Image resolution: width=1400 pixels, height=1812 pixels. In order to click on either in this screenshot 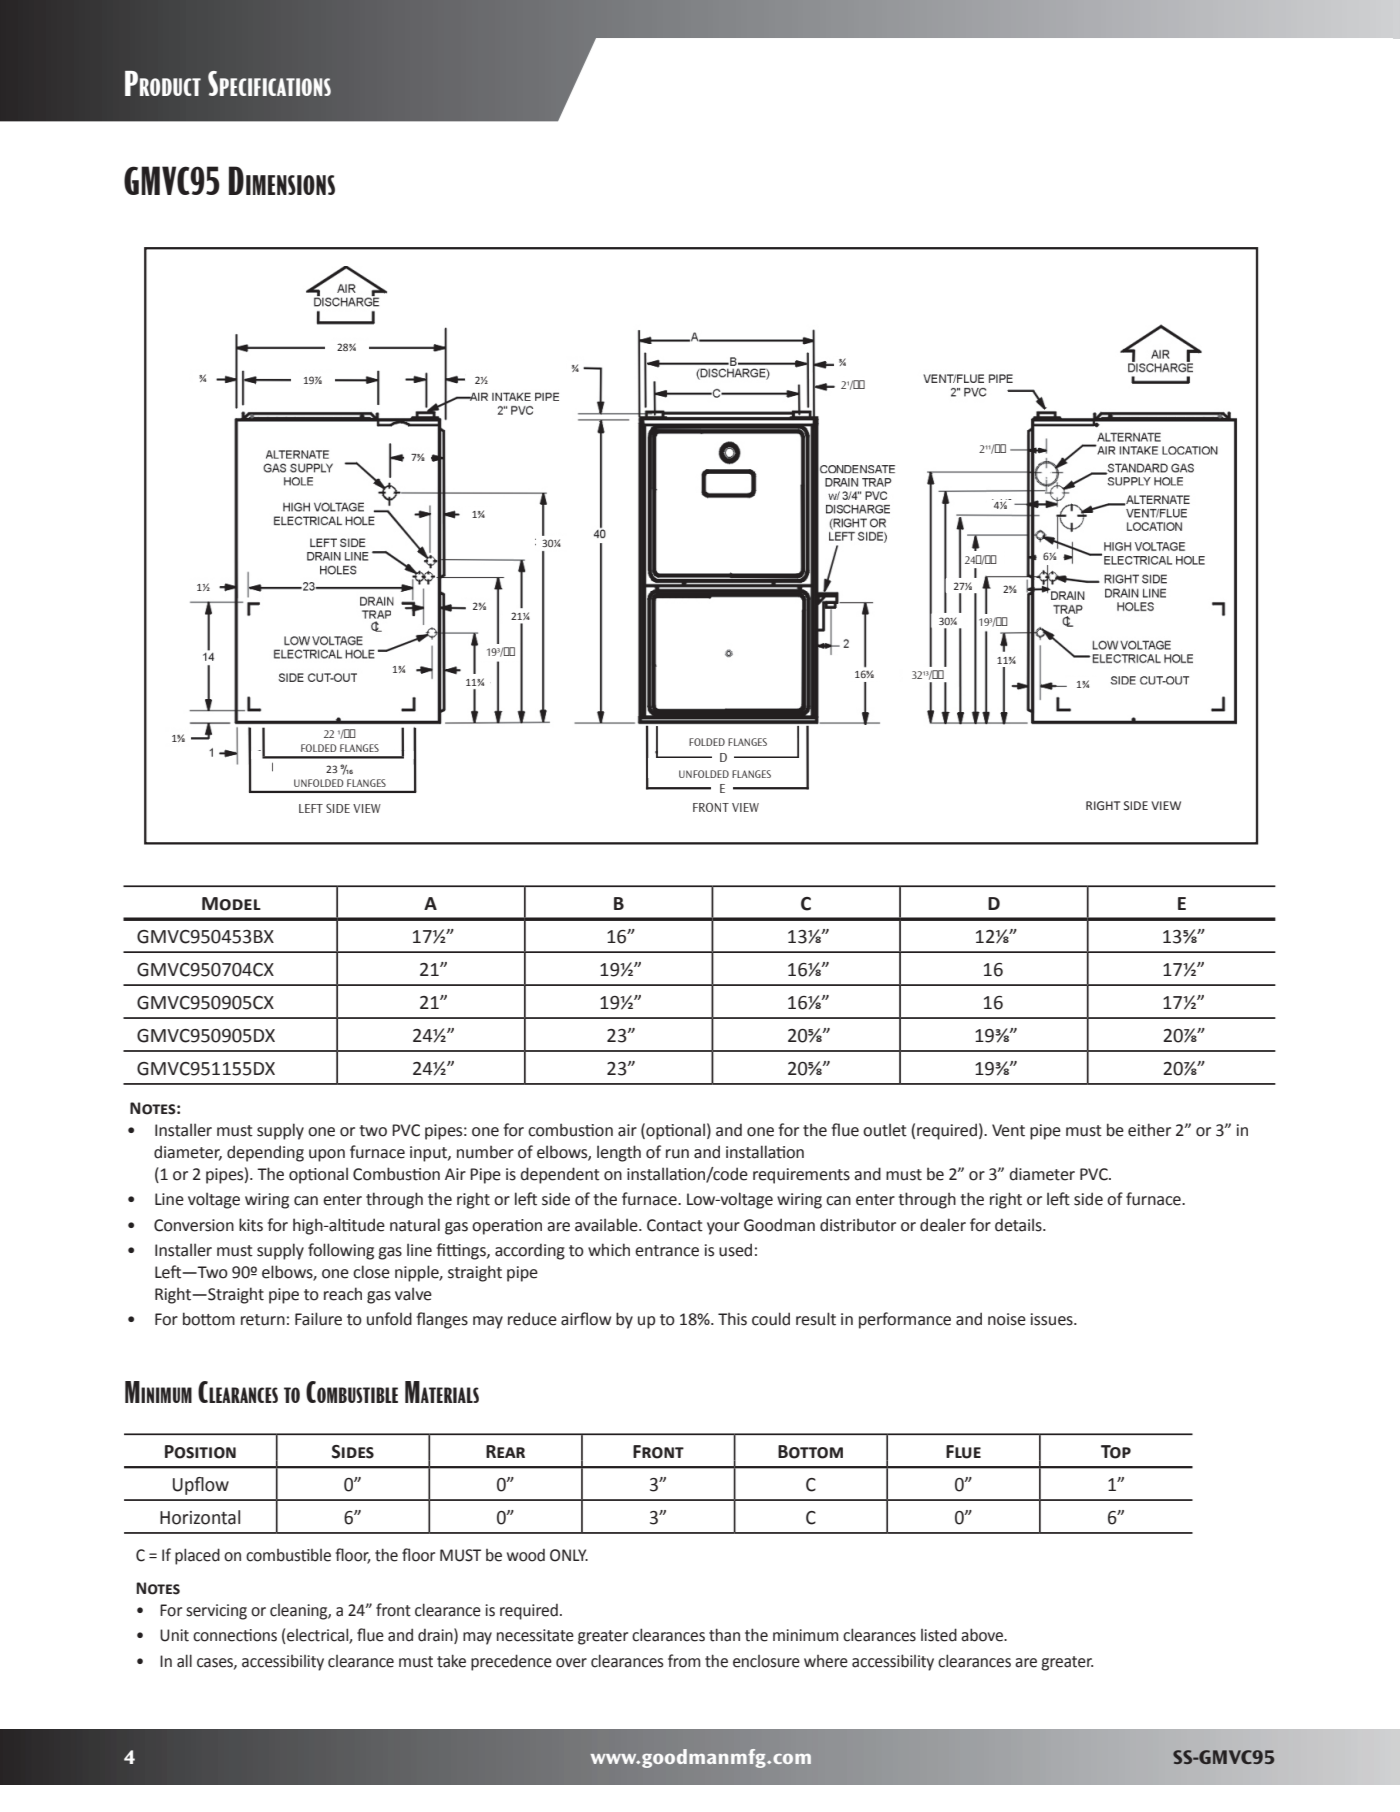, I will do `click(1149, 1130)`.
